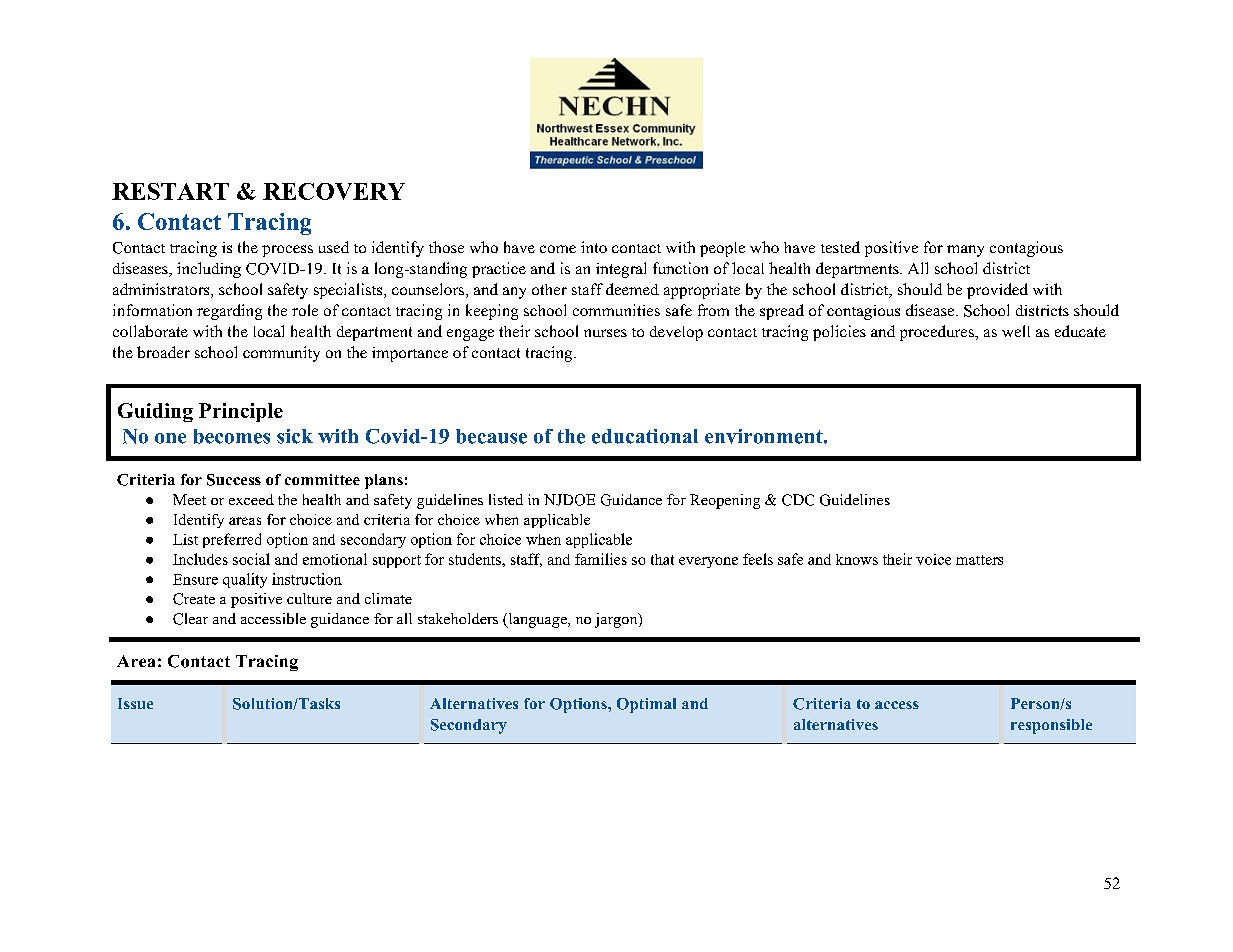 The image size is (1233, 952). I want to click on RESTART, so click(170, 191).
